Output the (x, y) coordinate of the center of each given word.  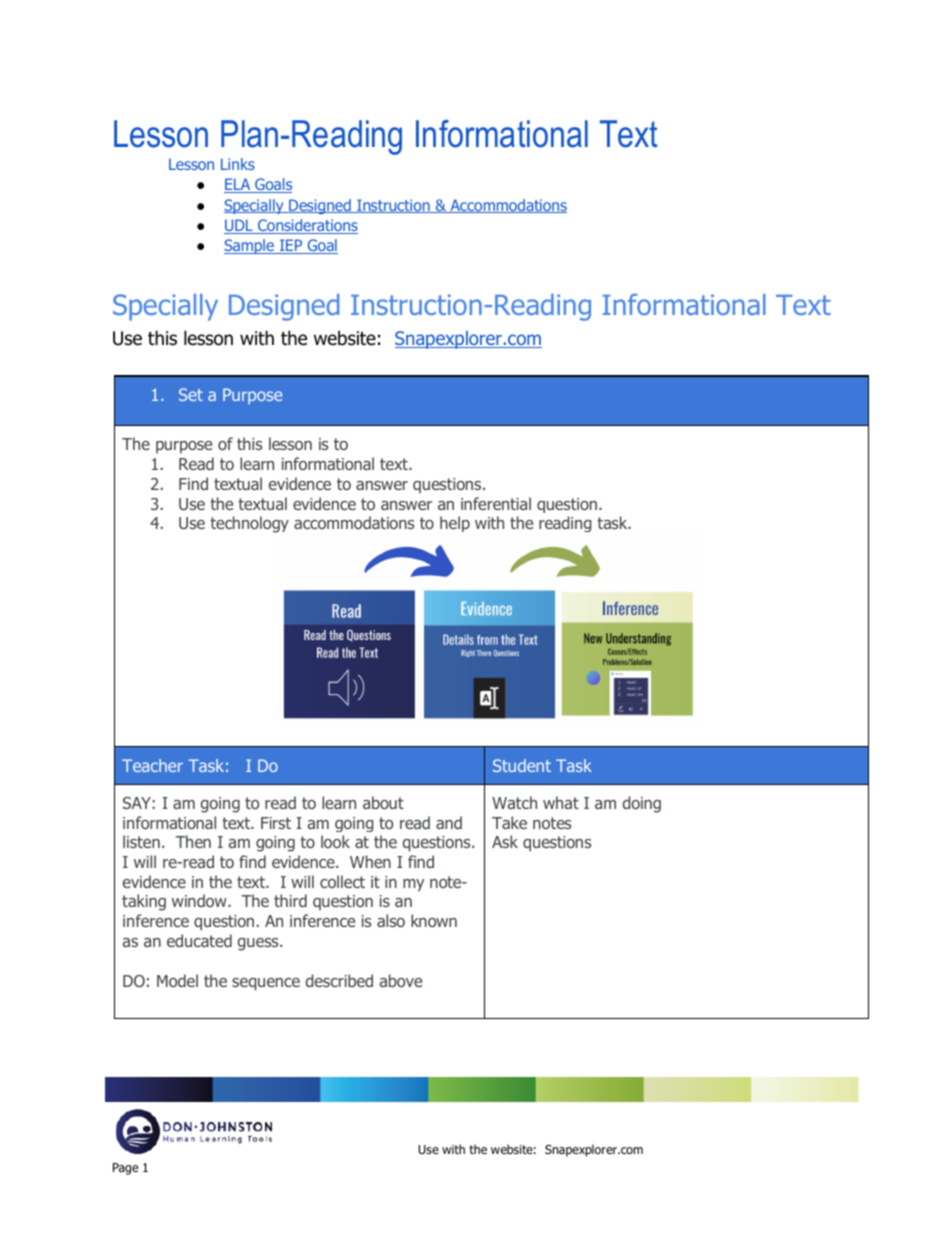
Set (191, 394)
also (391, 920)
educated (199, 940)
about (383, 802)
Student (522, 765)
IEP (291, 246)
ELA (238, 185)
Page (125, 1169)
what (561, 802)
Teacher (152, 765)
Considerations (307, 226)
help (455, 524)
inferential (496, 503)
